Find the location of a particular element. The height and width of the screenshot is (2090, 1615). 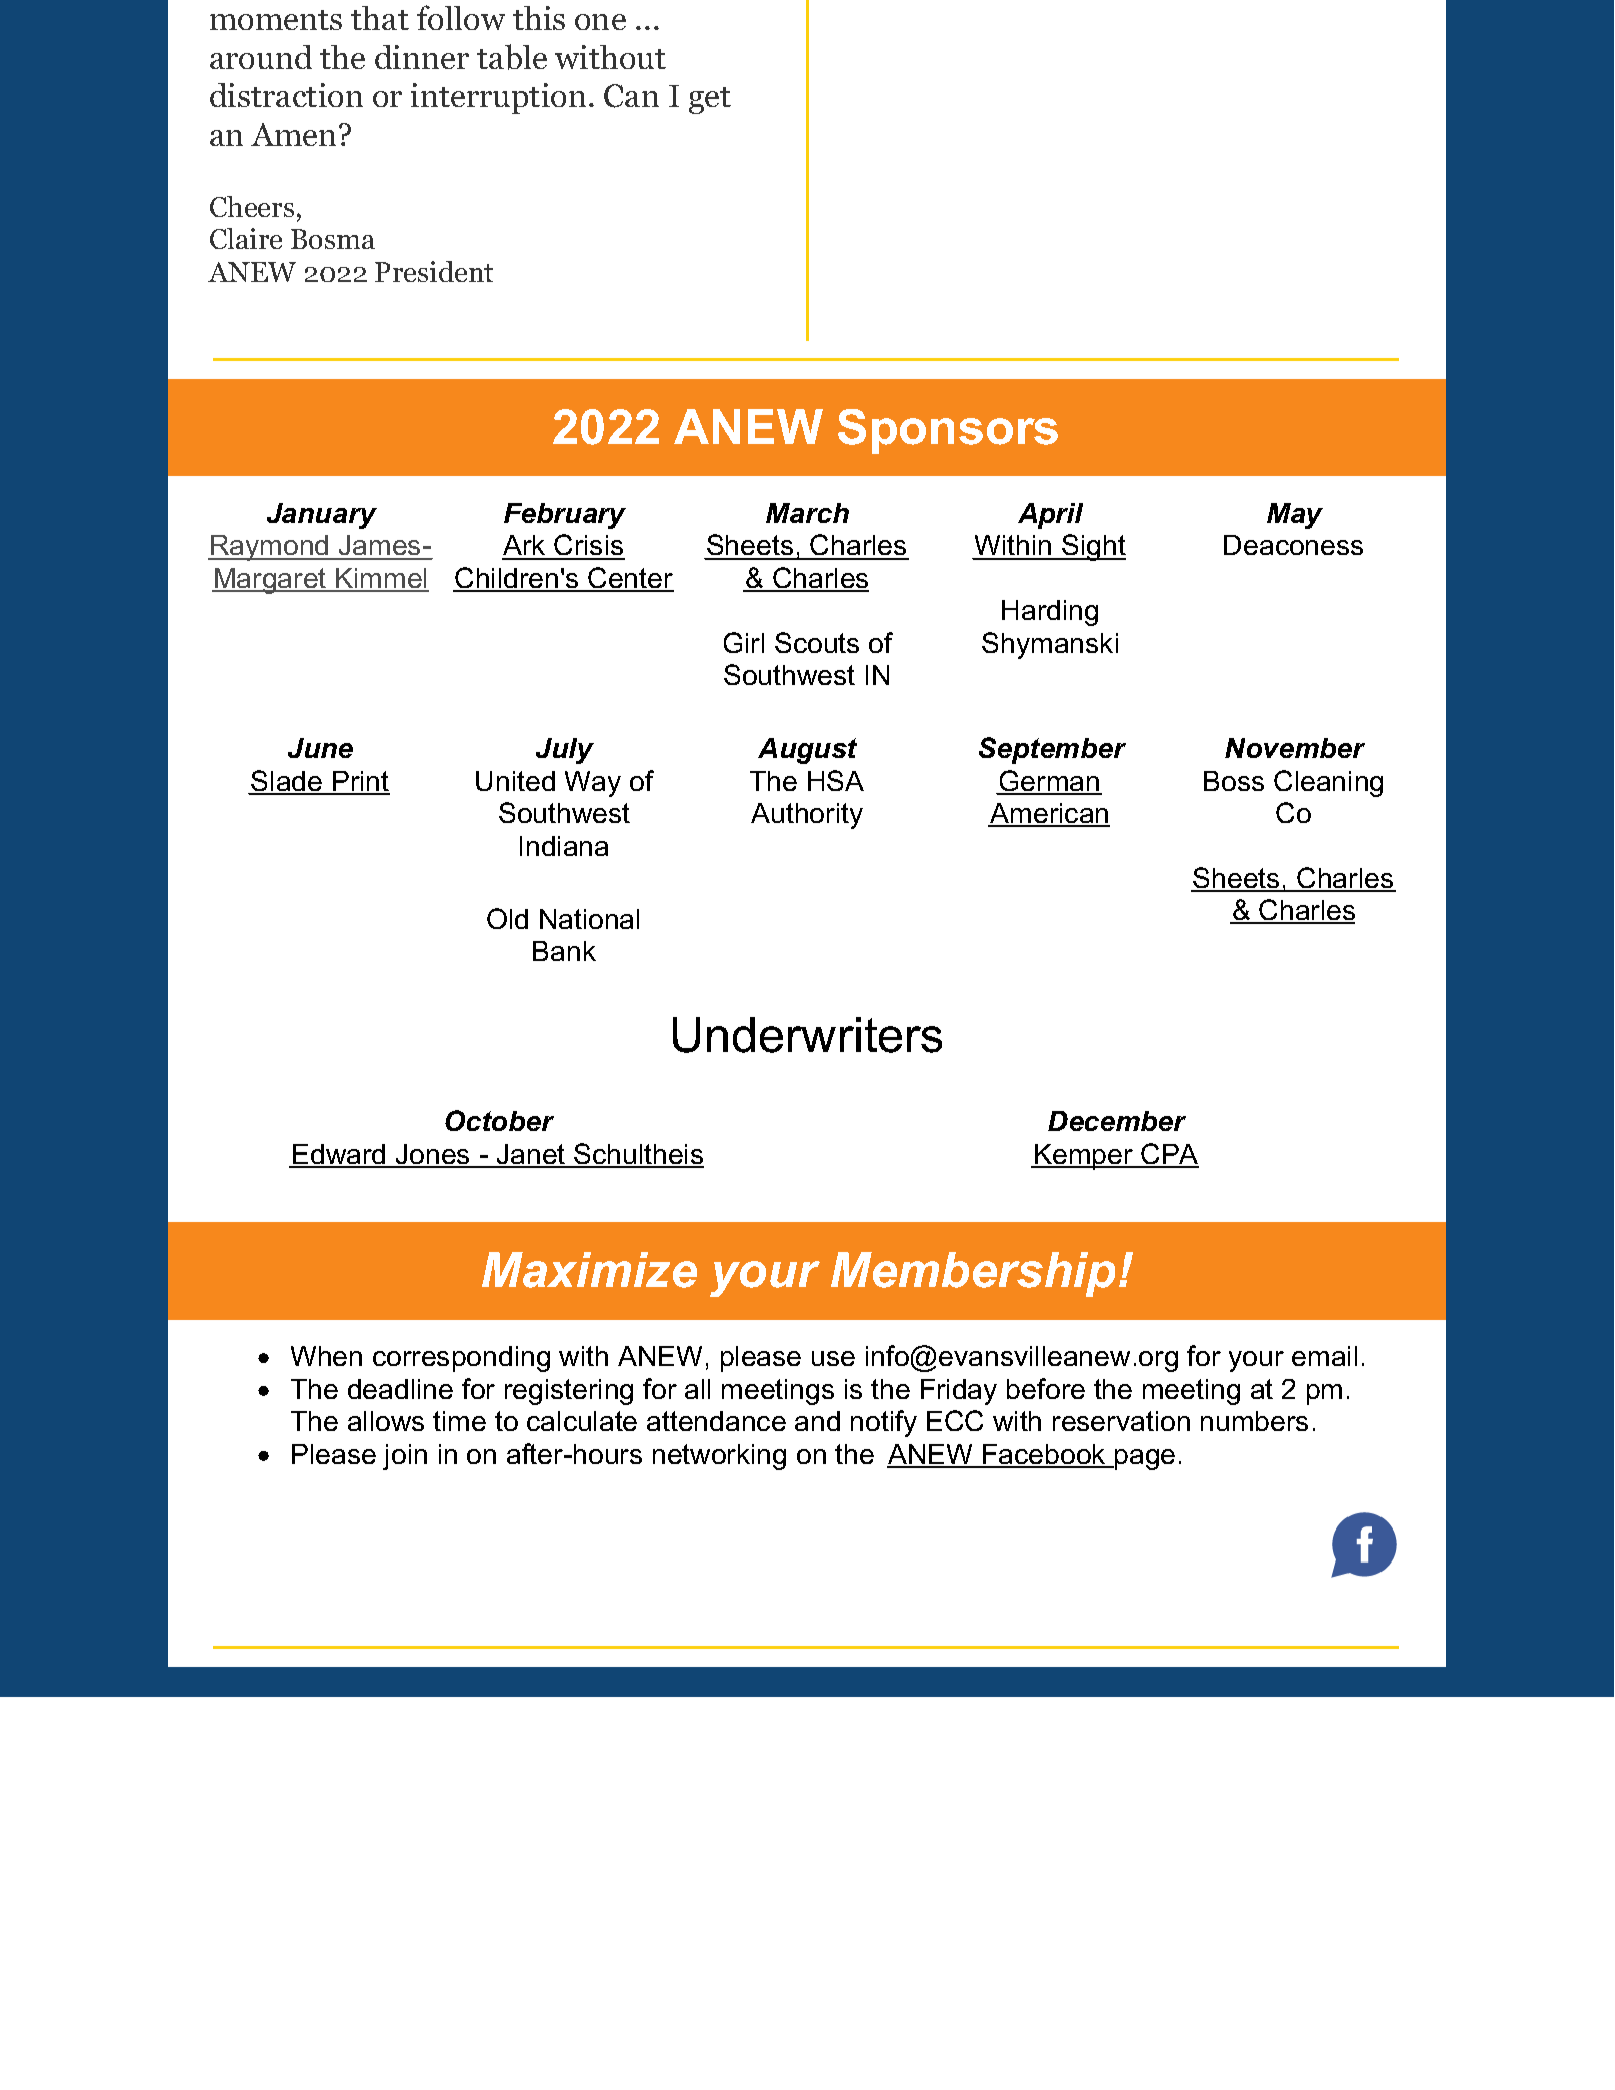

Old is located at coordinates (507, 918).
